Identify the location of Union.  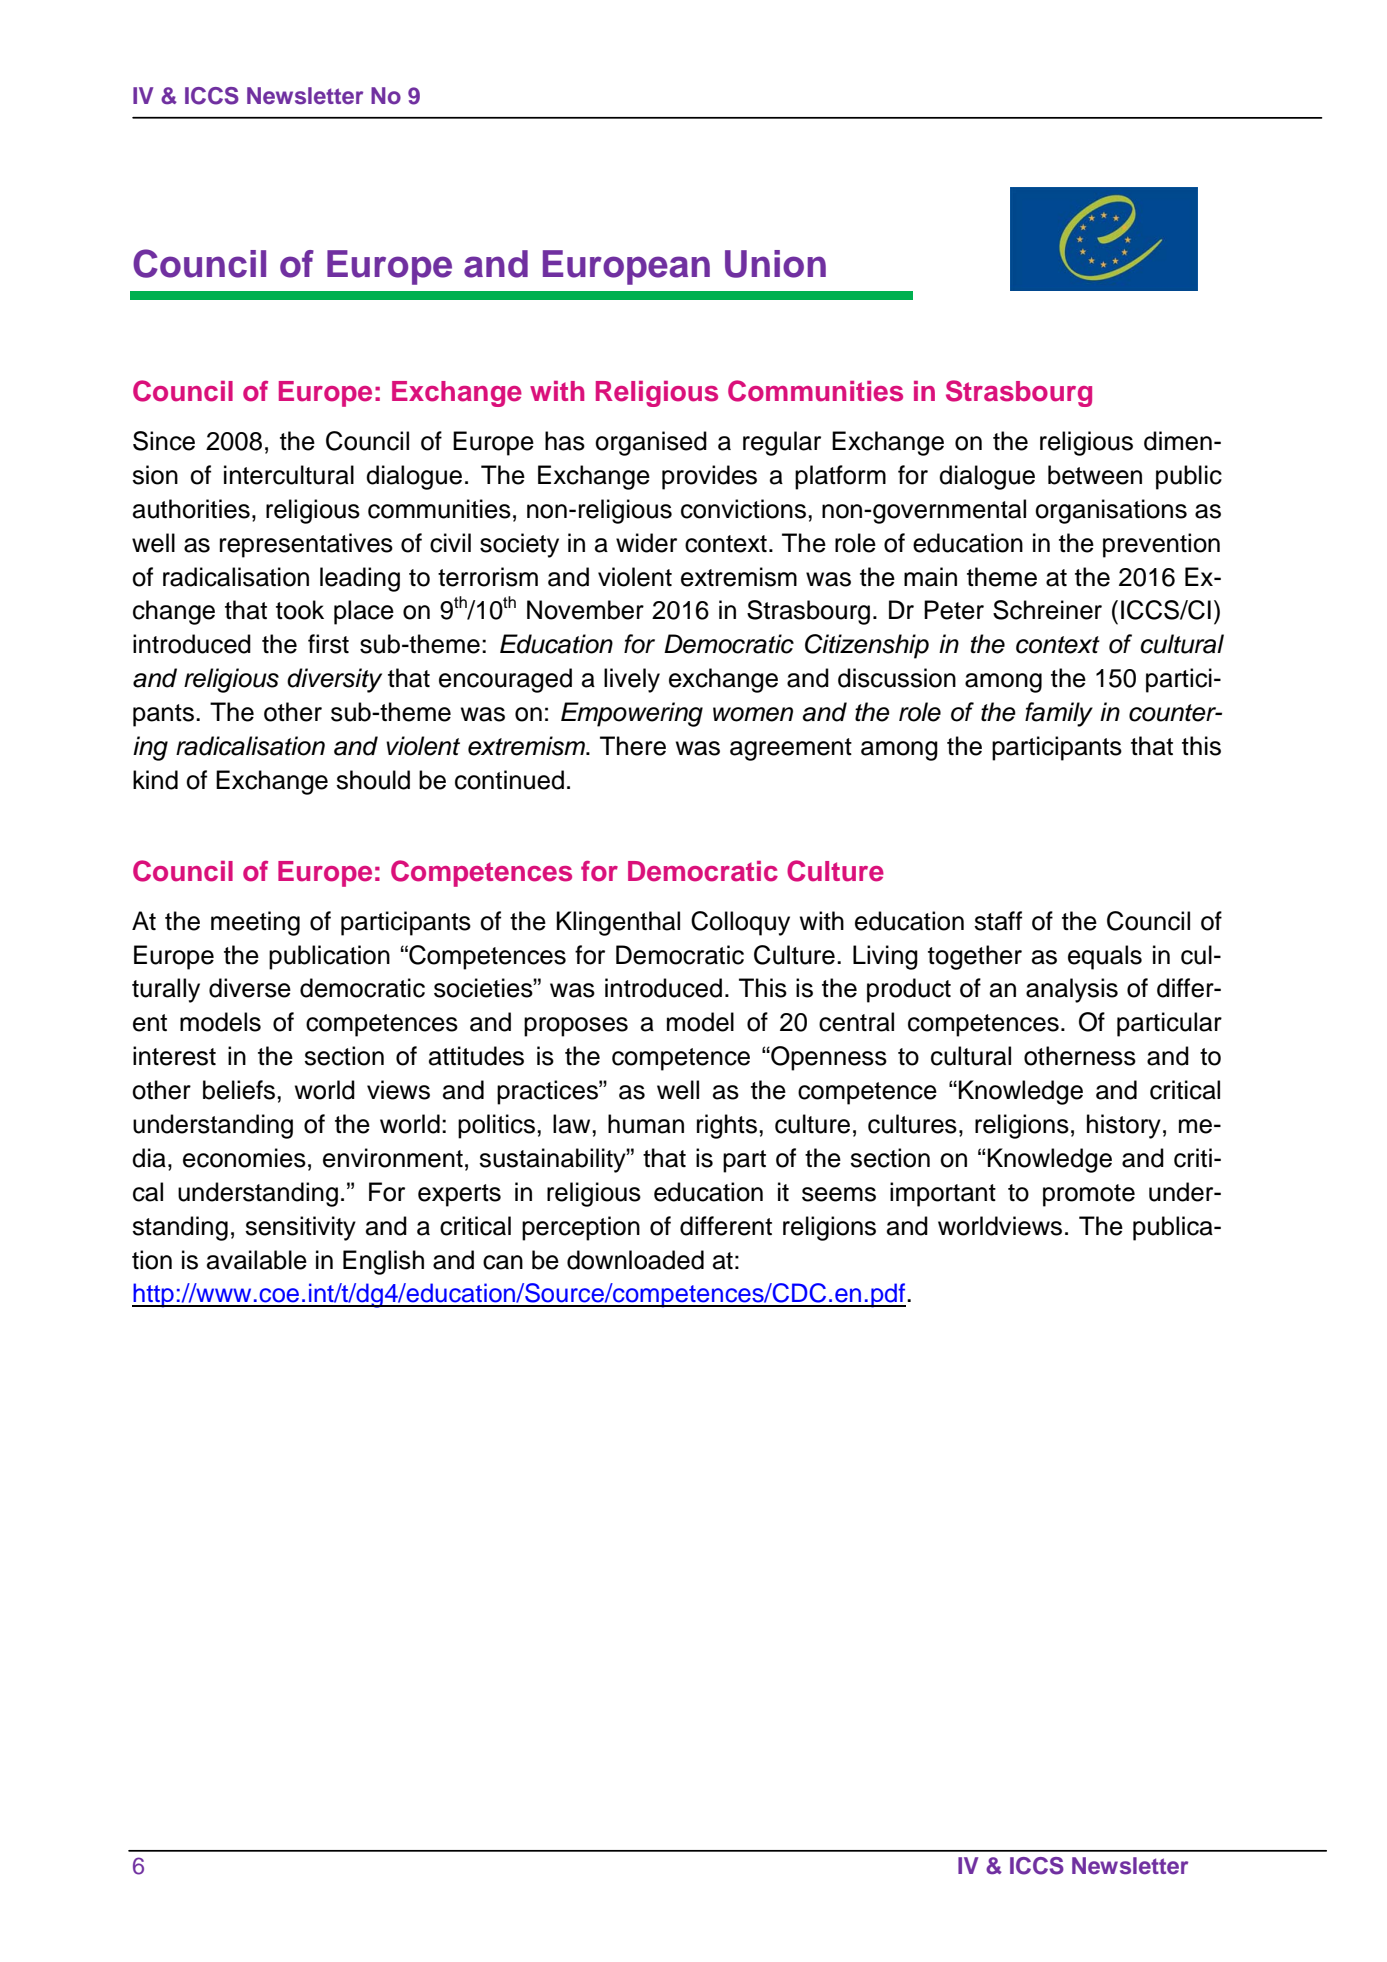
(775, 264).
